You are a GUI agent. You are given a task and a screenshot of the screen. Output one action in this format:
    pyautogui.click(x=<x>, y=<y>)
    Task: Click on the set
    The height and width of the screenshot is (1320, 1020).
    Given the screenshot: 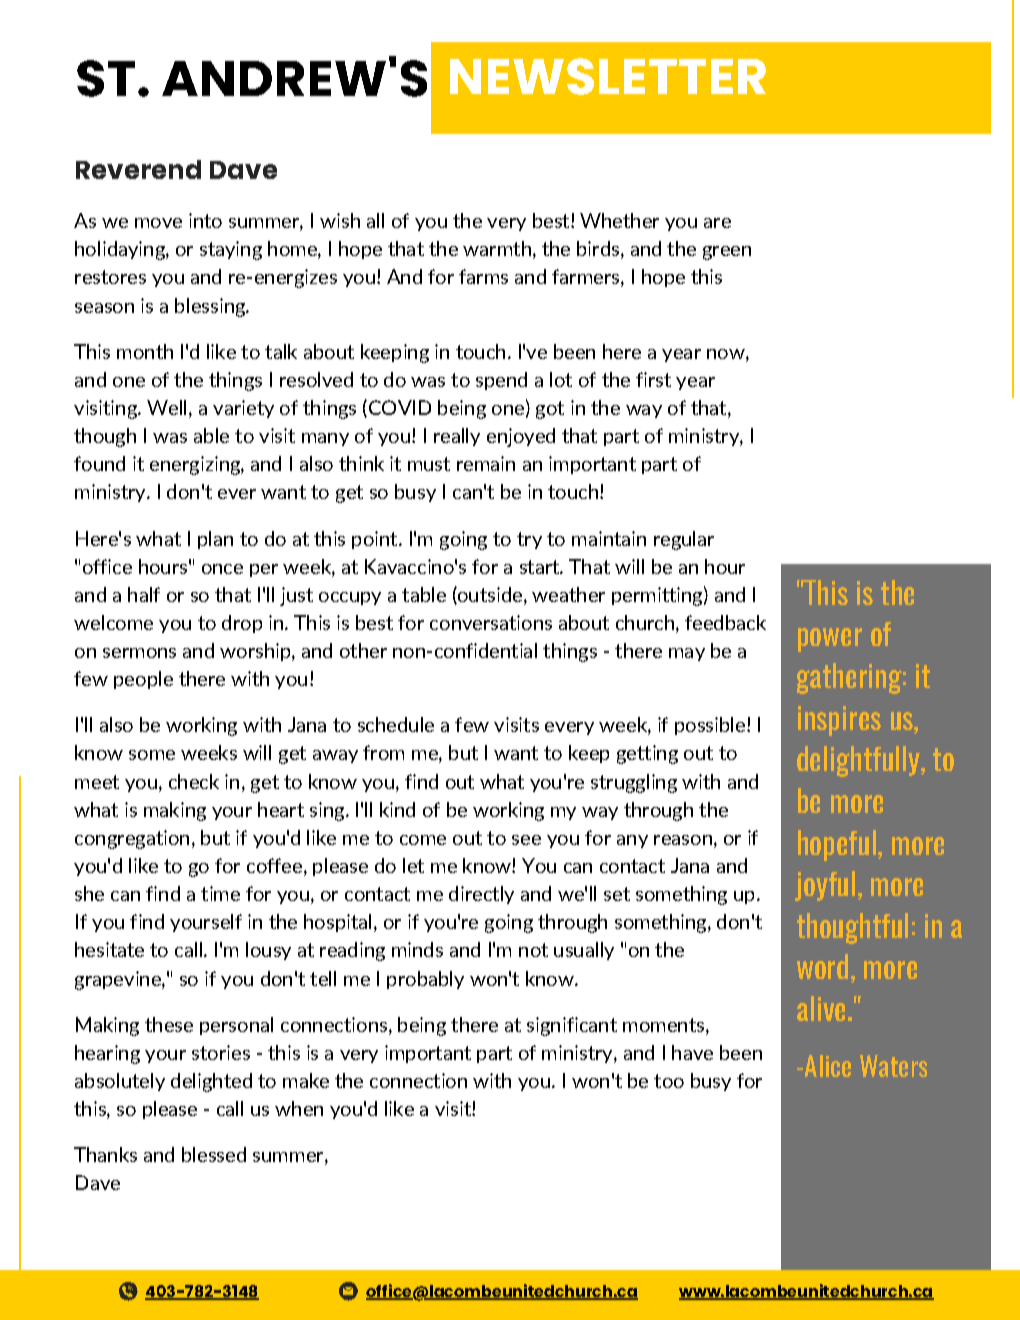 What is the action you would take?
    pyautogui.click(x=617, y=894)
